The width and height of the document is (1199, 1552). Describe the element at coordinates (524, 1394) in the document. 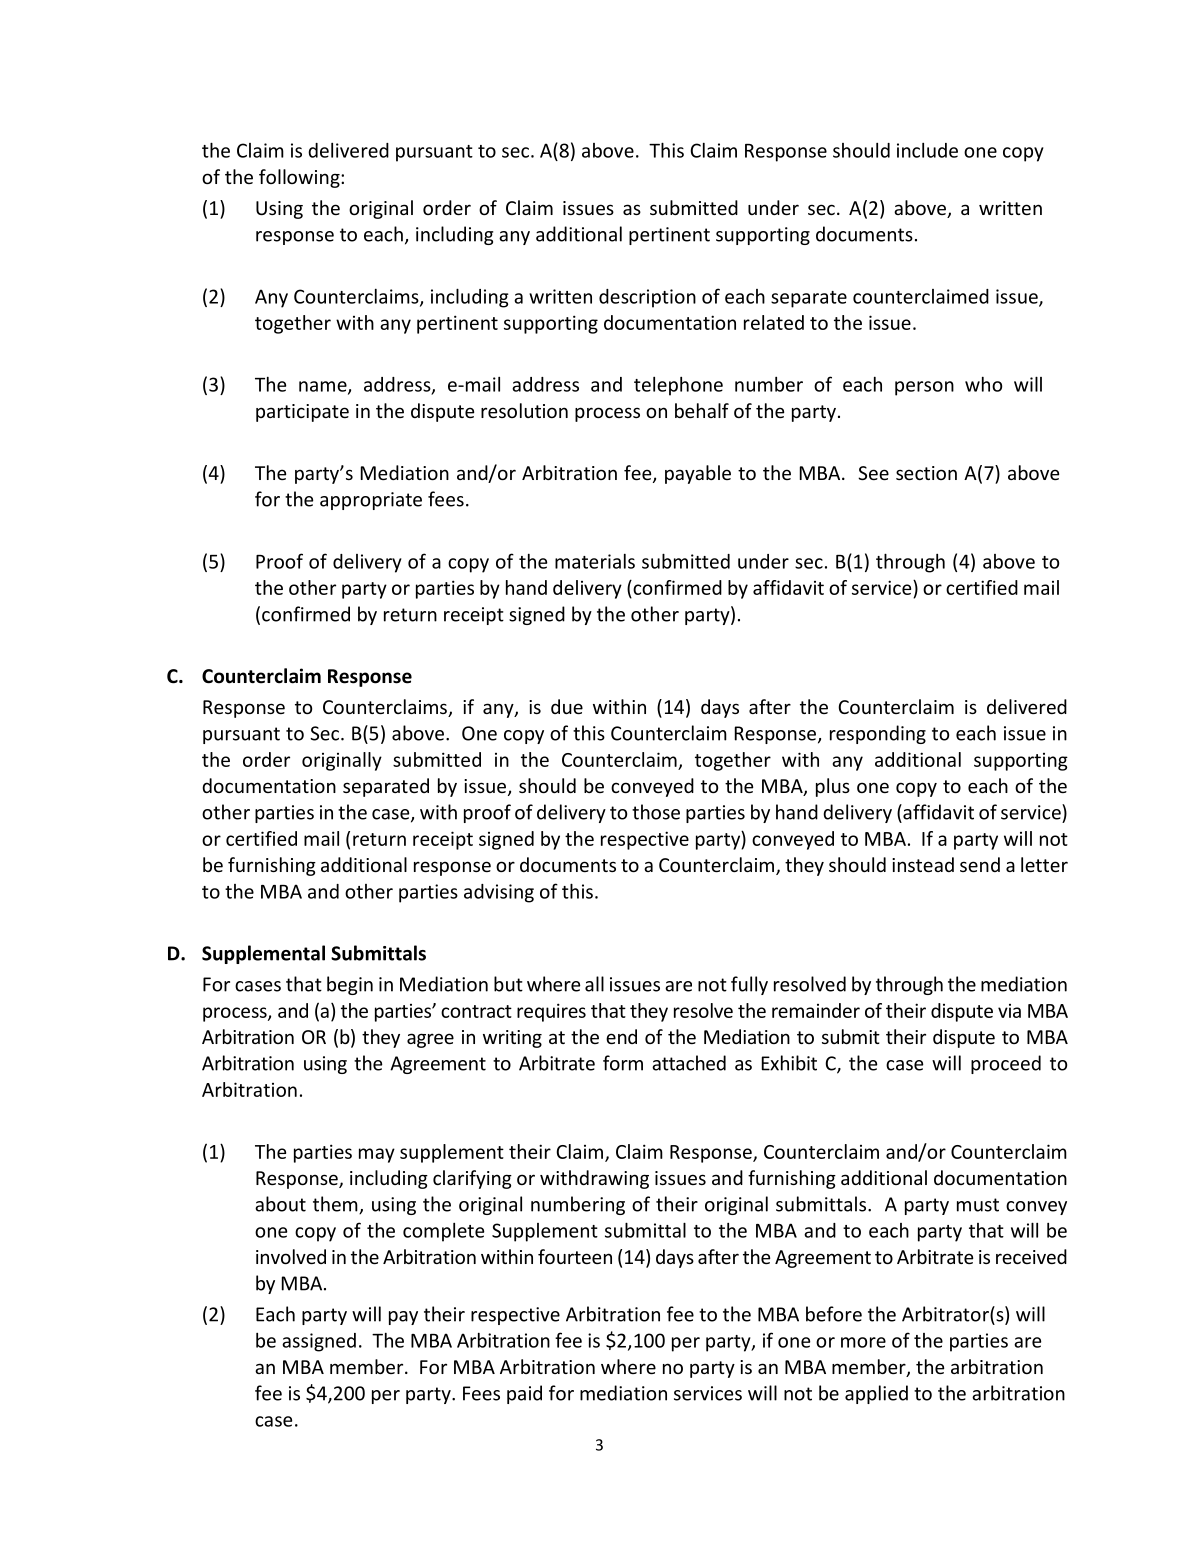

I see `paid` at that location.
